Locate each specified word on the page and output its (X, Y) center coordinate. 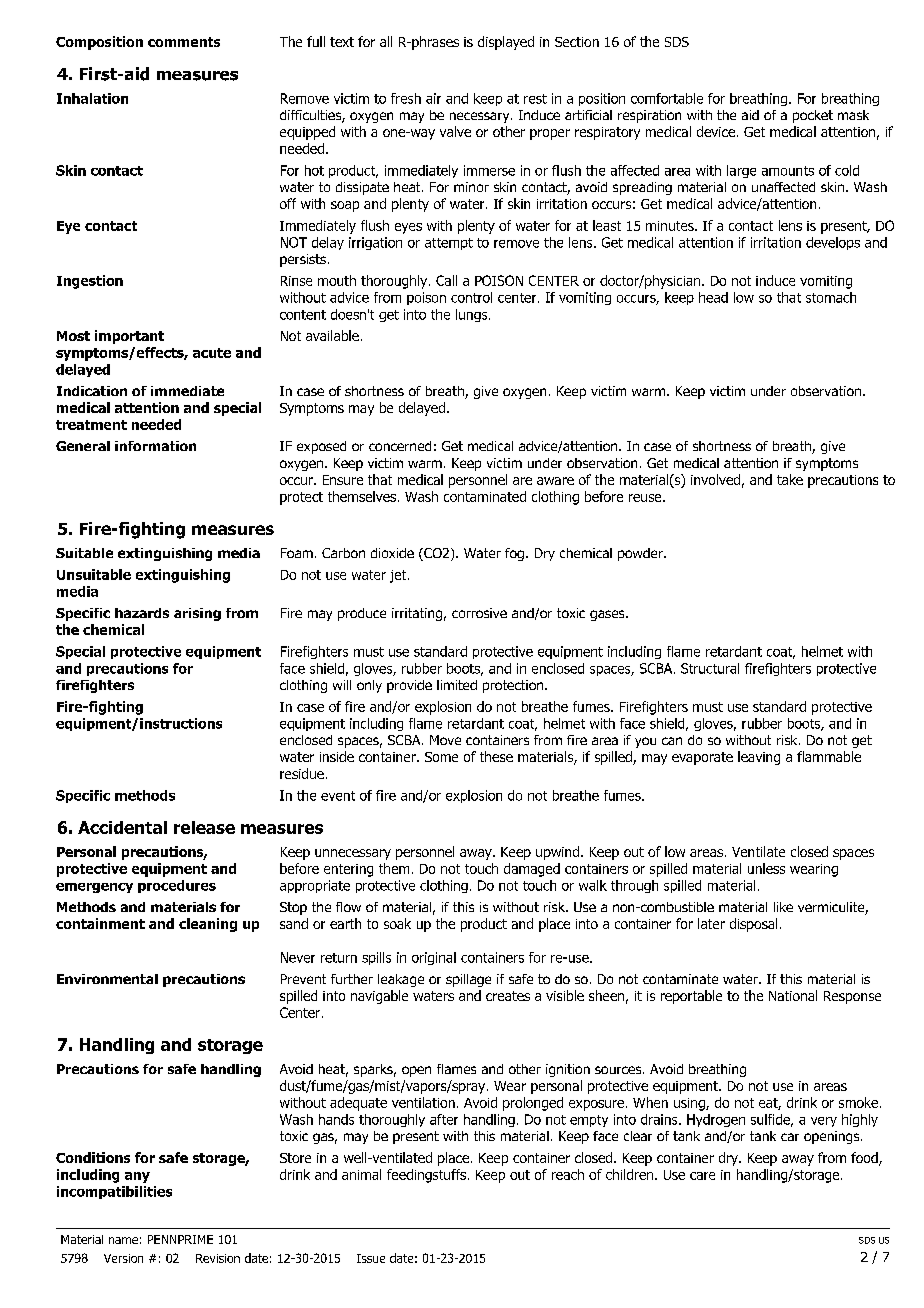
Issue (371, 1258)
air (433, 98)
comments (184, 42)
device (716, 131)
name (123, 1240)
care (702, 1176)
